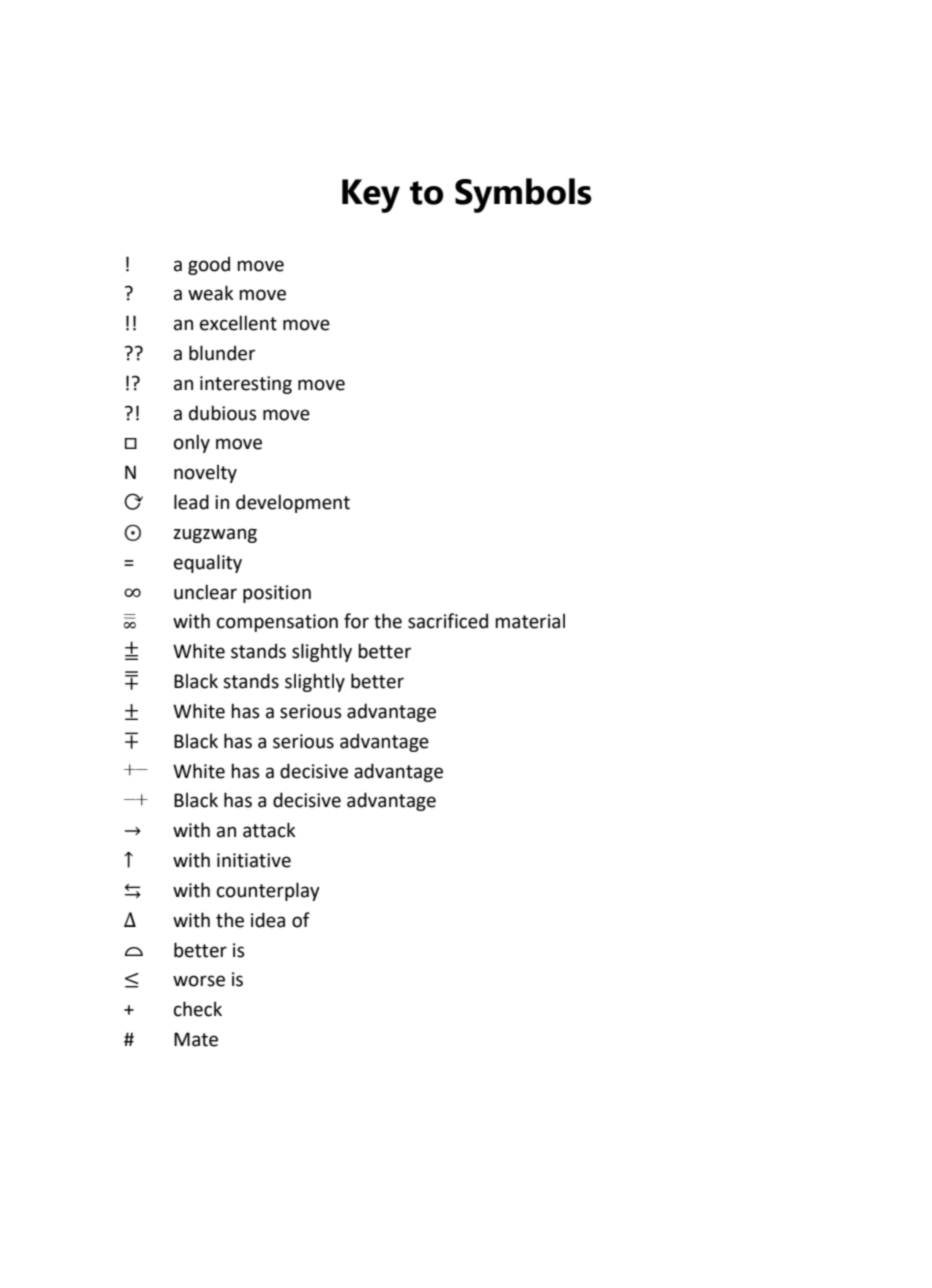  What do you see at coordinates (356, 621) in the document?
I see `for` at bounding box center [356, 621].
